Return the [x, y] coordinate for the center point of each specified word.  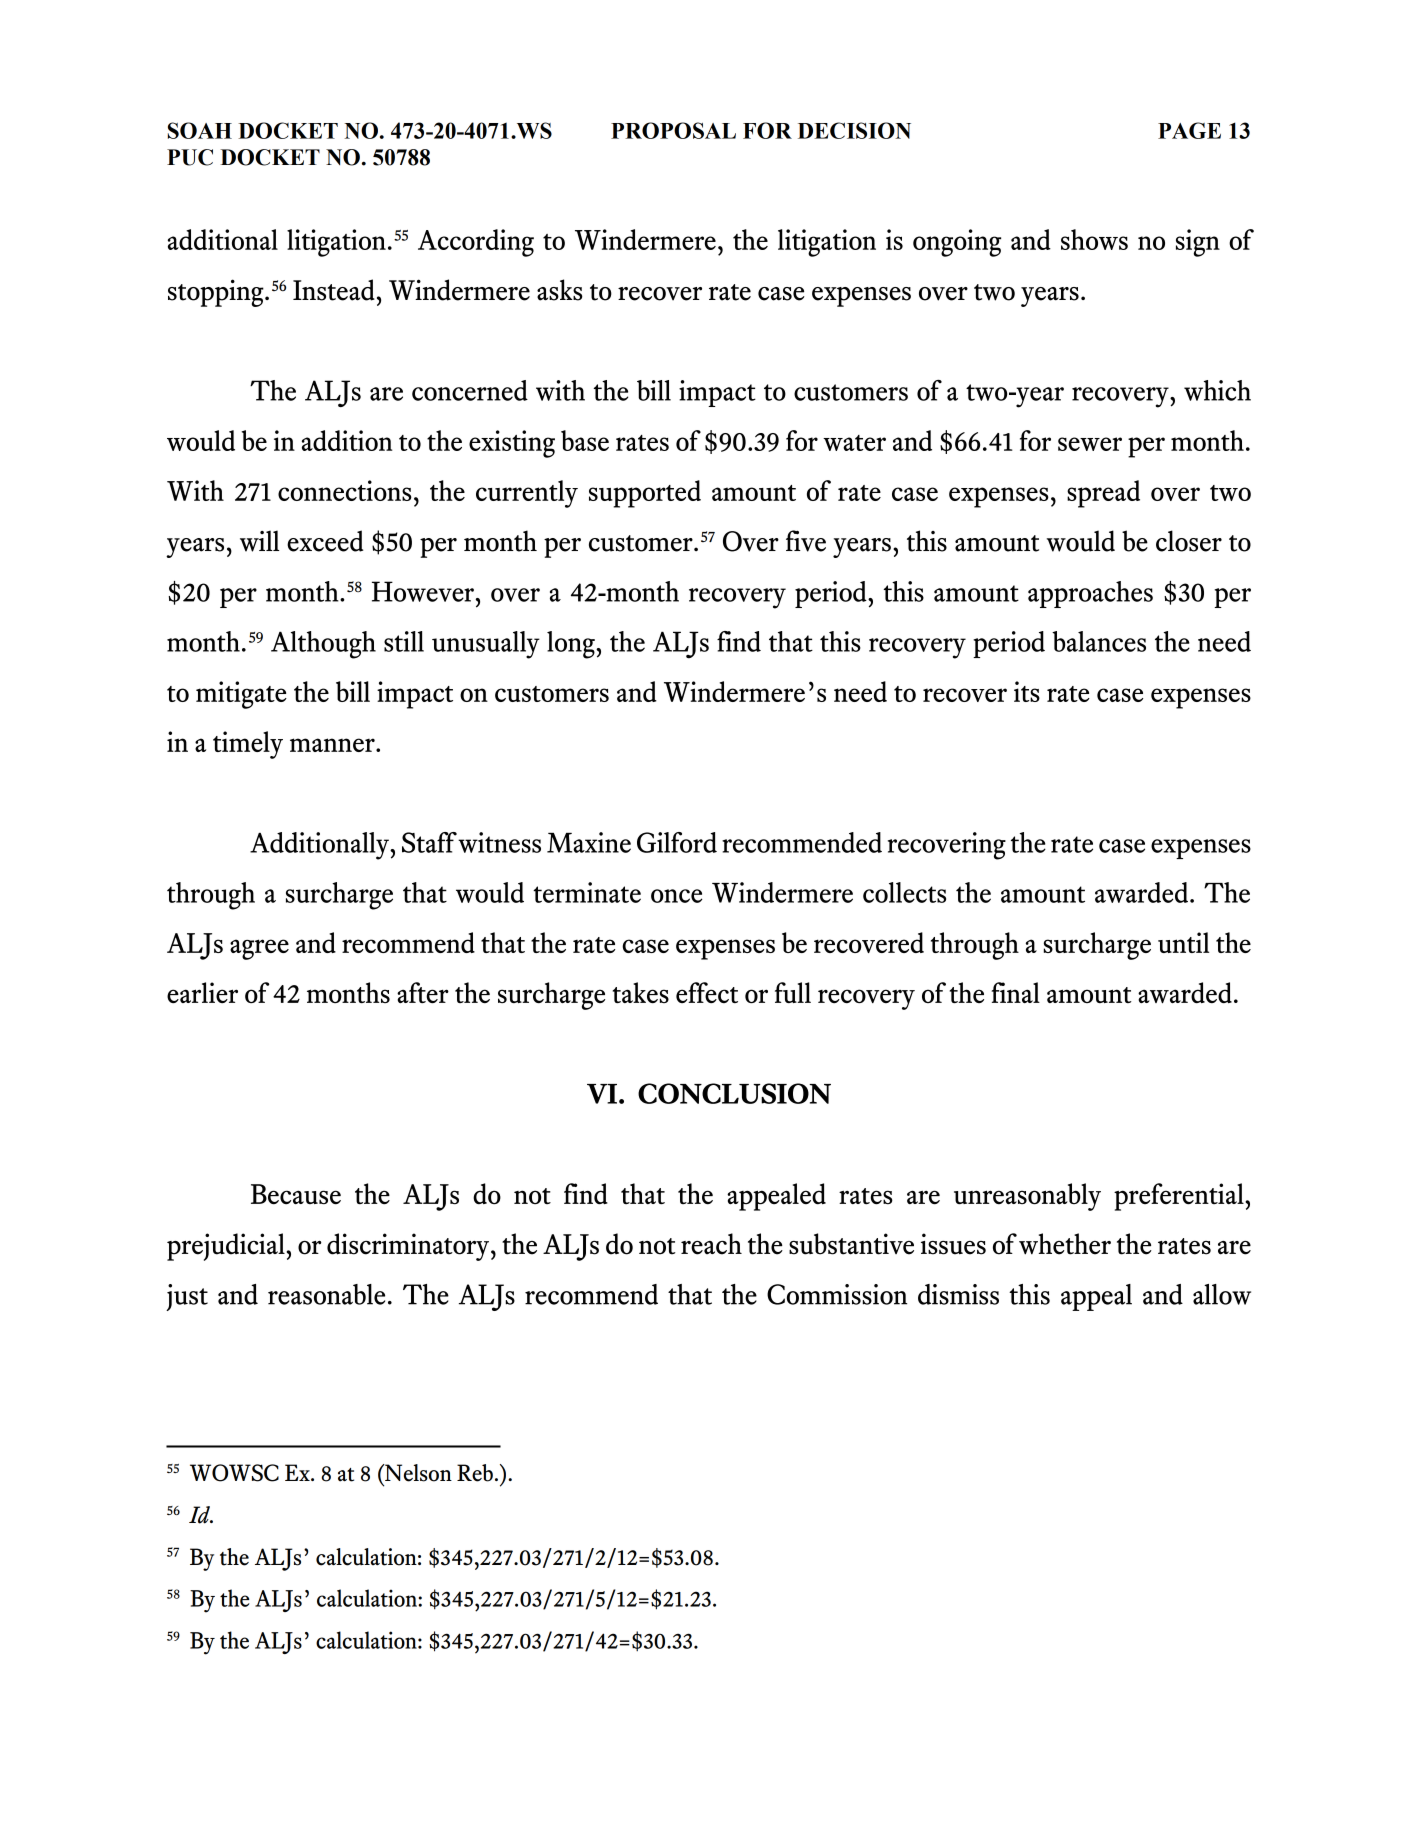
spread [1103, 494]
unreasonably [1027, 1197]
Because [296, 1194]
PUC [190, 157]
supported [645, 494]
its [1027, 691]
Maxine [589, 842]
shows [1094, 239]
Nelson [417, 1473]
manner [333, 745]
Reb [475, 1473]
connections [345, 490]
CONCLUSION [734, 1093]
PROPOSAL [673, 130]
